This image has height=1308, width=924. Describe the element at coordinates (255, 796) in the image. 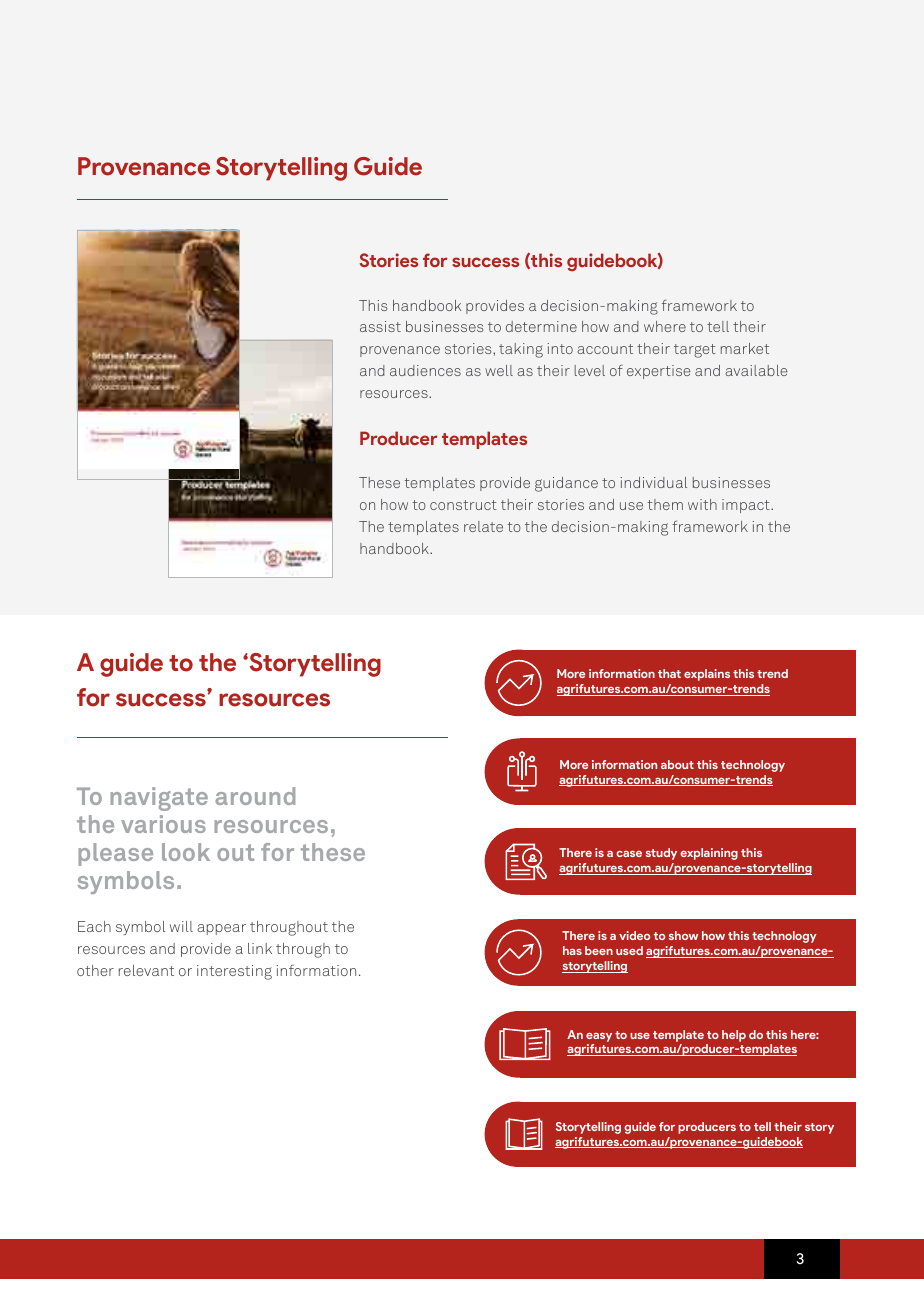

I see `around` at that location.
